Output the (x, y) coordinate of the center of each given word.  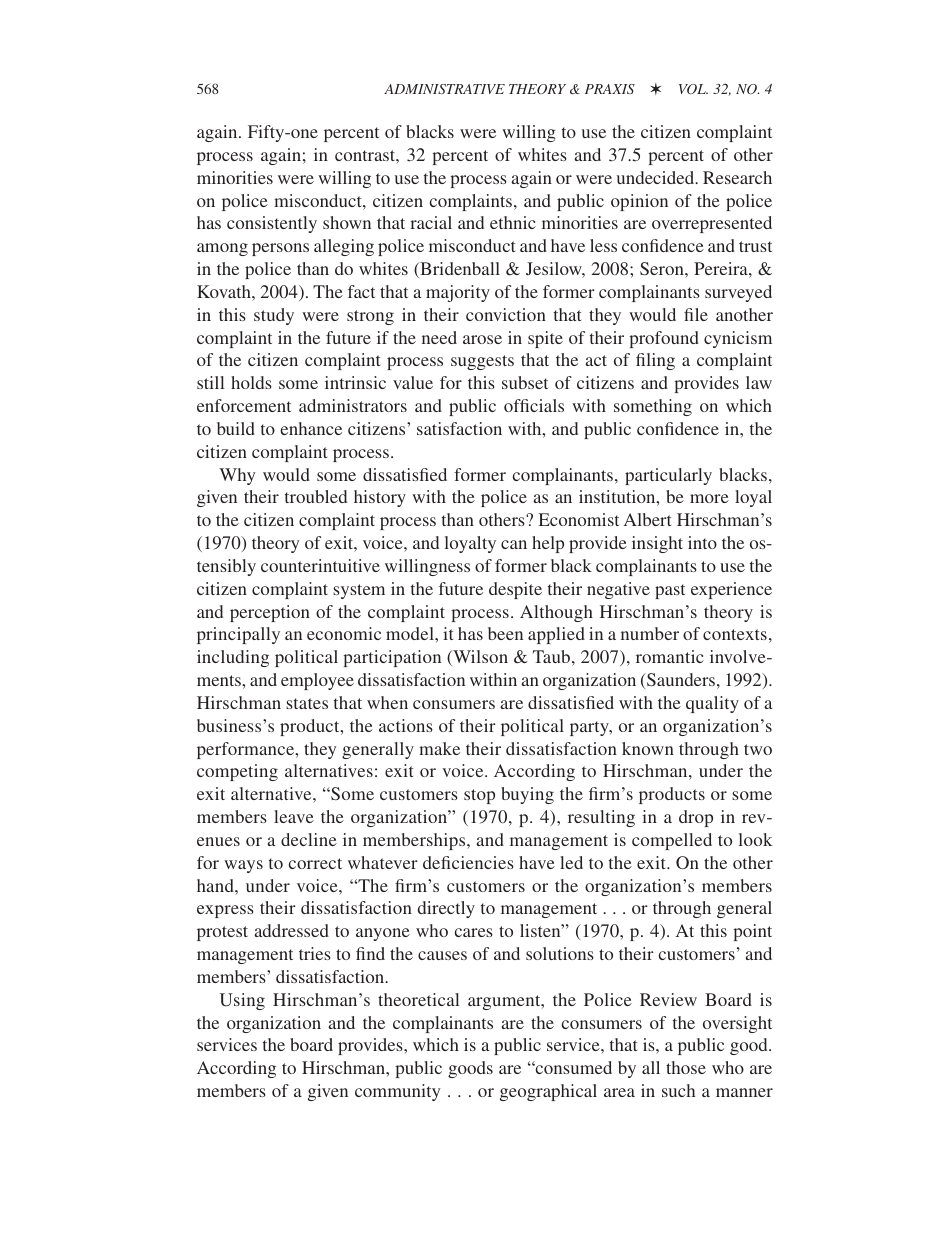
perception (270, 613)
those (686, 1067)
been (505, 633)
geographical (548, 1092)
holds (251, 382)
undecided (657, 177)
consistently (272, 224)
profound (664, 339)
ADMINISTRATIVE (444, 89)
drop (696, 818)
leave (294, 816)
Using (242, 1001)
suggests (482, 362)
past (670, 591)
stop (479, 796)
